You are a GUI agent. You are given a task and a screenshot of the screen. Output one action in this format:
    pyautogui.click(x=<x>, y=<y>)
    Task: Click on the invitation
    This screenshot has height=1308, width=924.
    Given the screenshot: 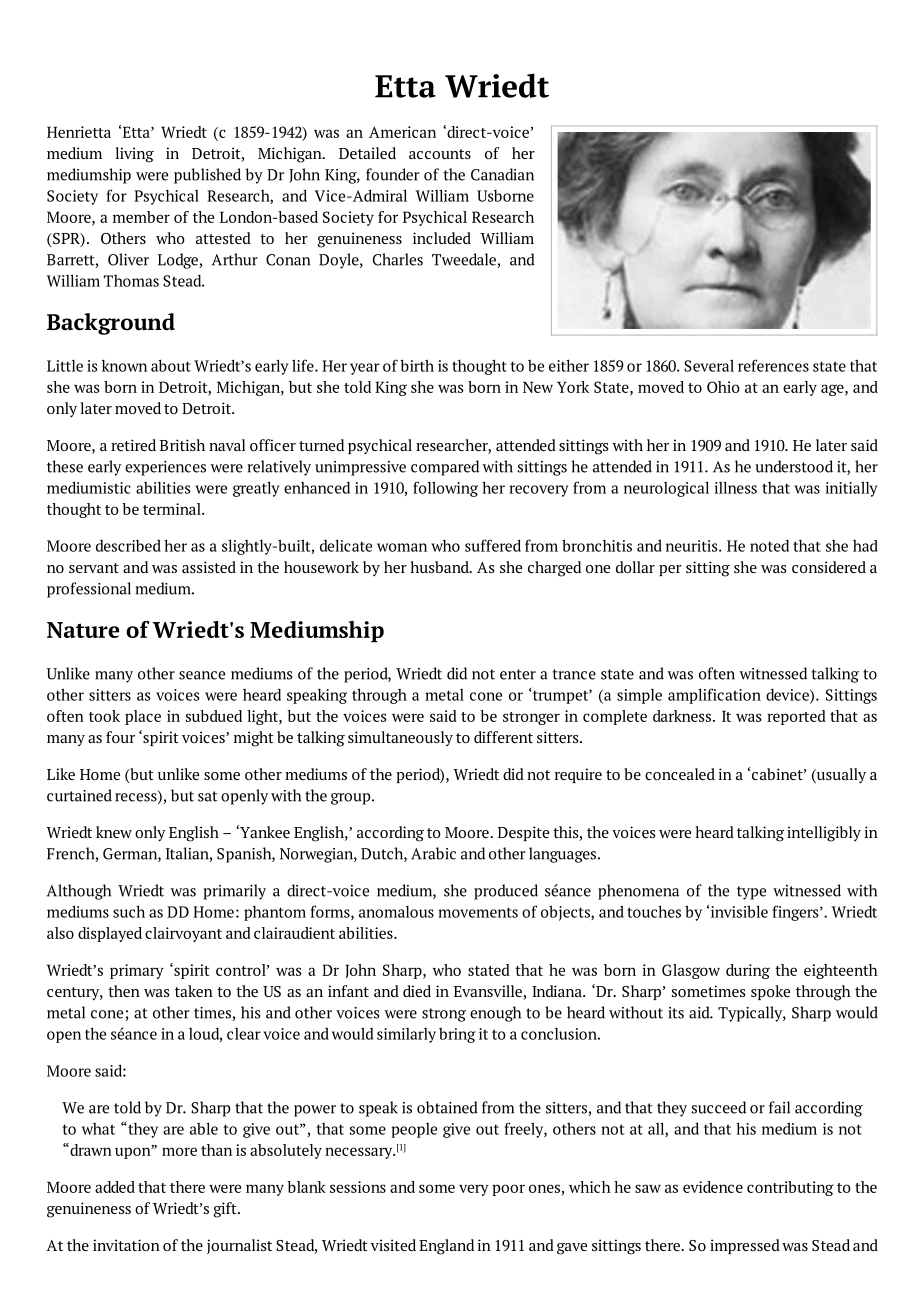 What is the action you would take?
    pyautogui.click(x=126, y=1245)
